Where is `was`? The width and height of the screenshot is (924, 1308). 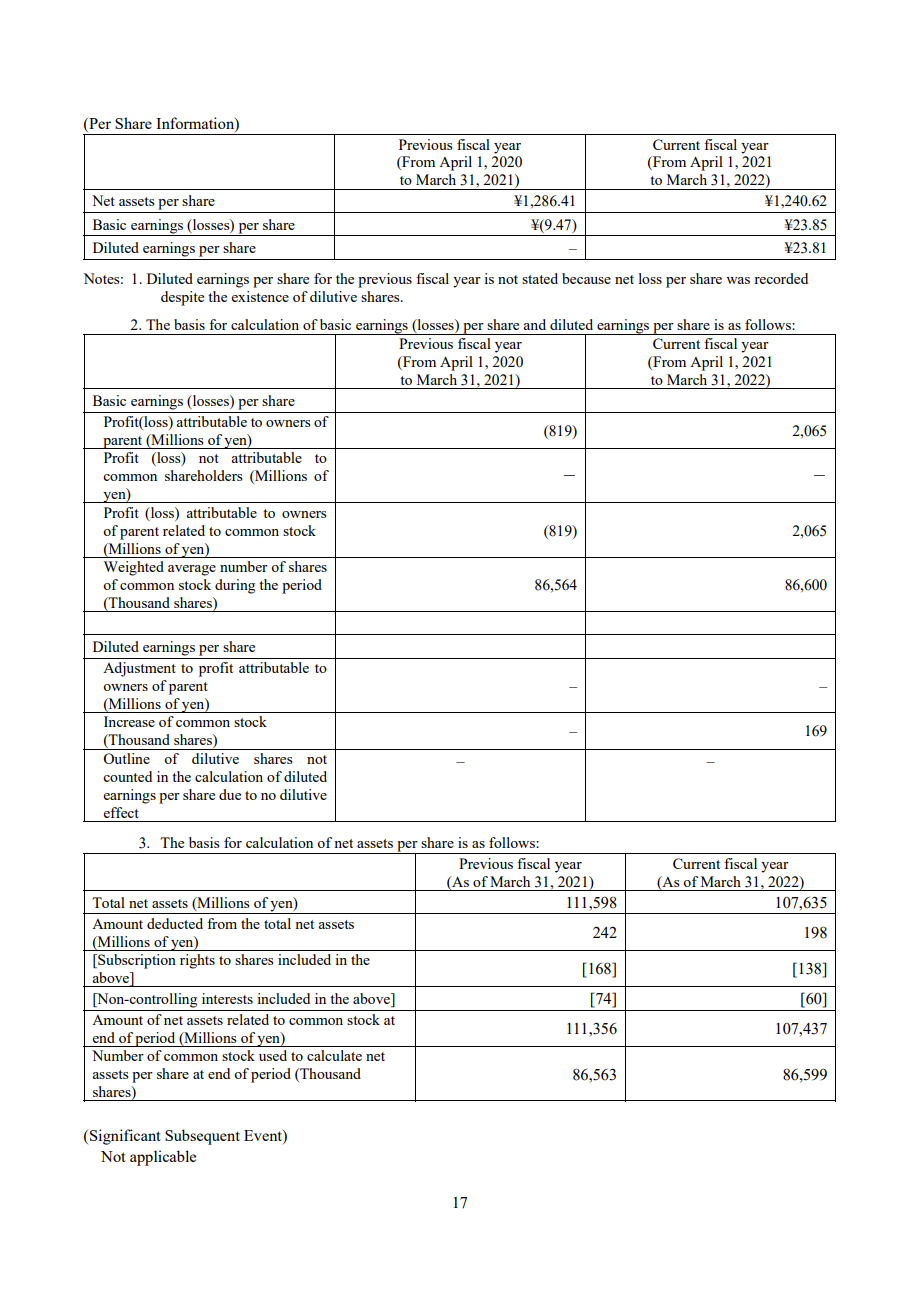 was is located at coordinates (738, 280).
